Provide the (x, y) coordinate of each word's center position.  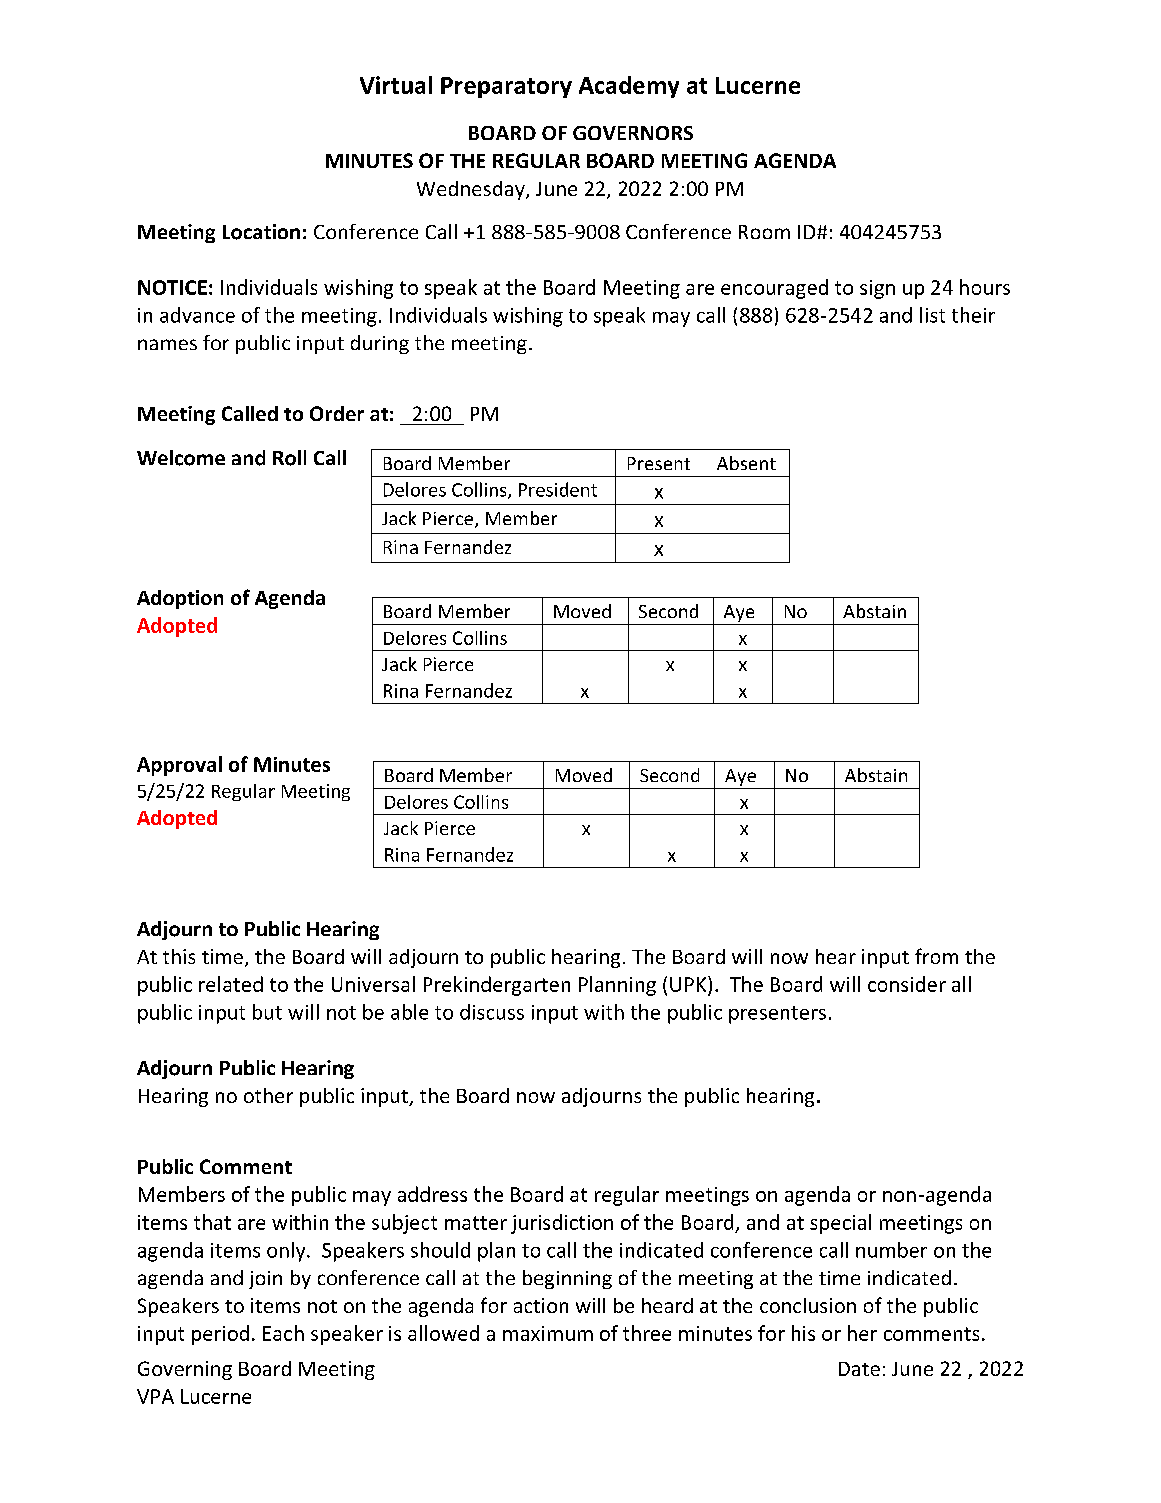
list (932, 315)
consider (907, 984)
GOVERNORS (633, 133)
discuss (492, 1012)
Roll (289, 458)
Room (764, 232)
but (267, 1012)
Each (283, 1333)
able (409, 1012)
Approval (179, 766)
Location (261, 232)
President (558, 489)
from (936, 956)
